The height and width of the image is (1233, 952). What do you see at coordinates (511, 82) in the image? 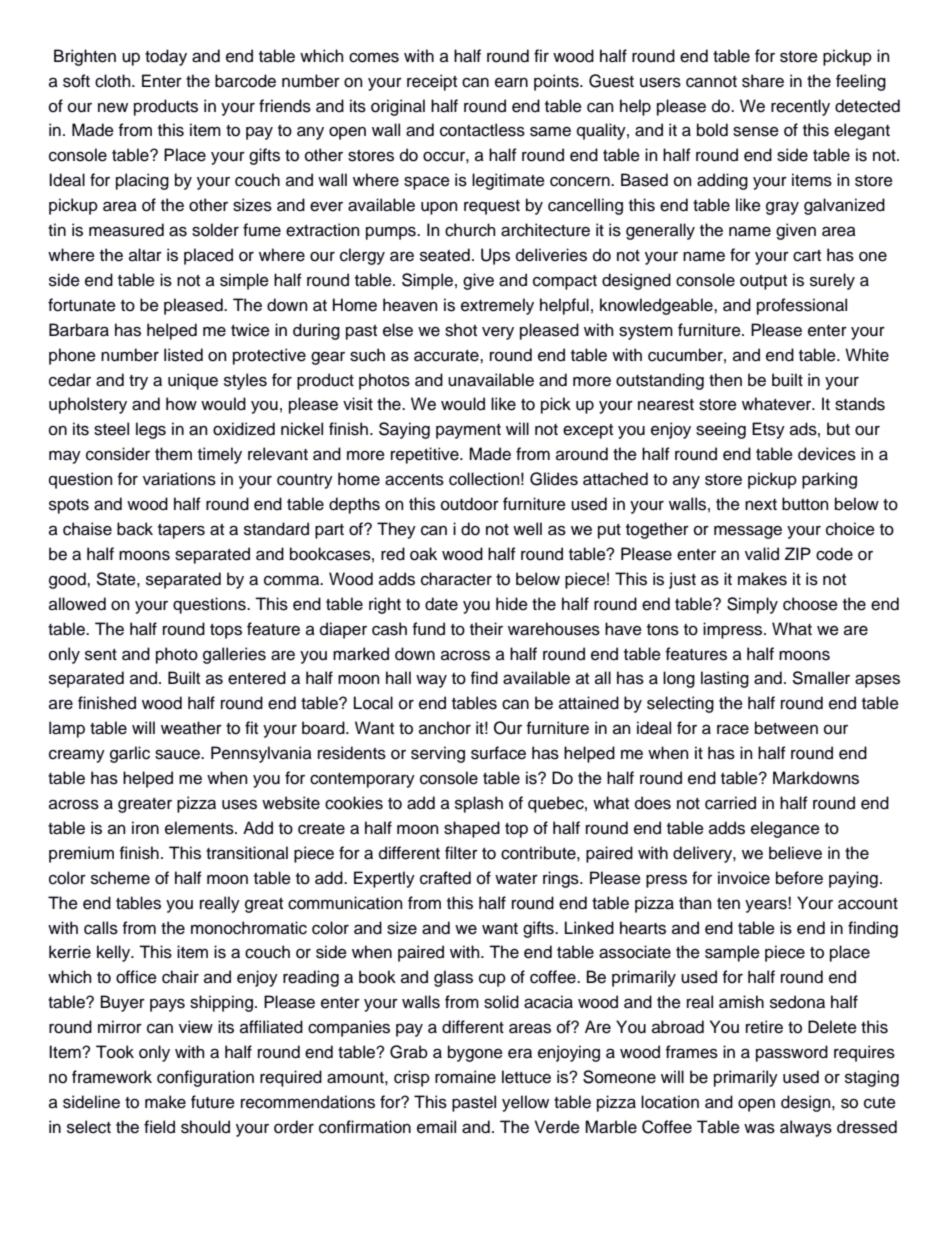
I see `earn` at bounding box center [511, 82].
